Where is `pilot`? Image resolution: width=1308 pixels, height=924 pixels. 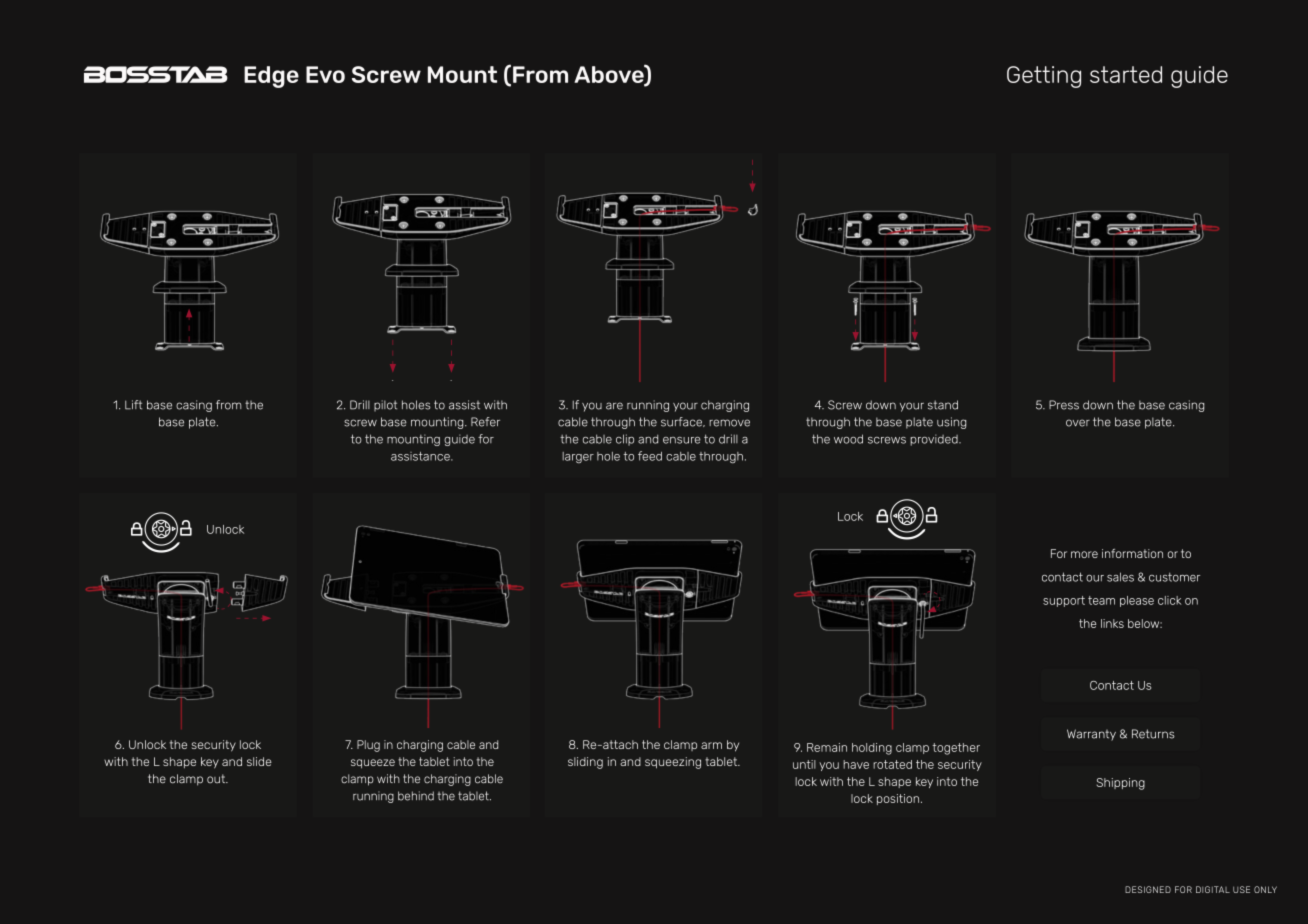 pilot is located at coordinates (385, 406).
